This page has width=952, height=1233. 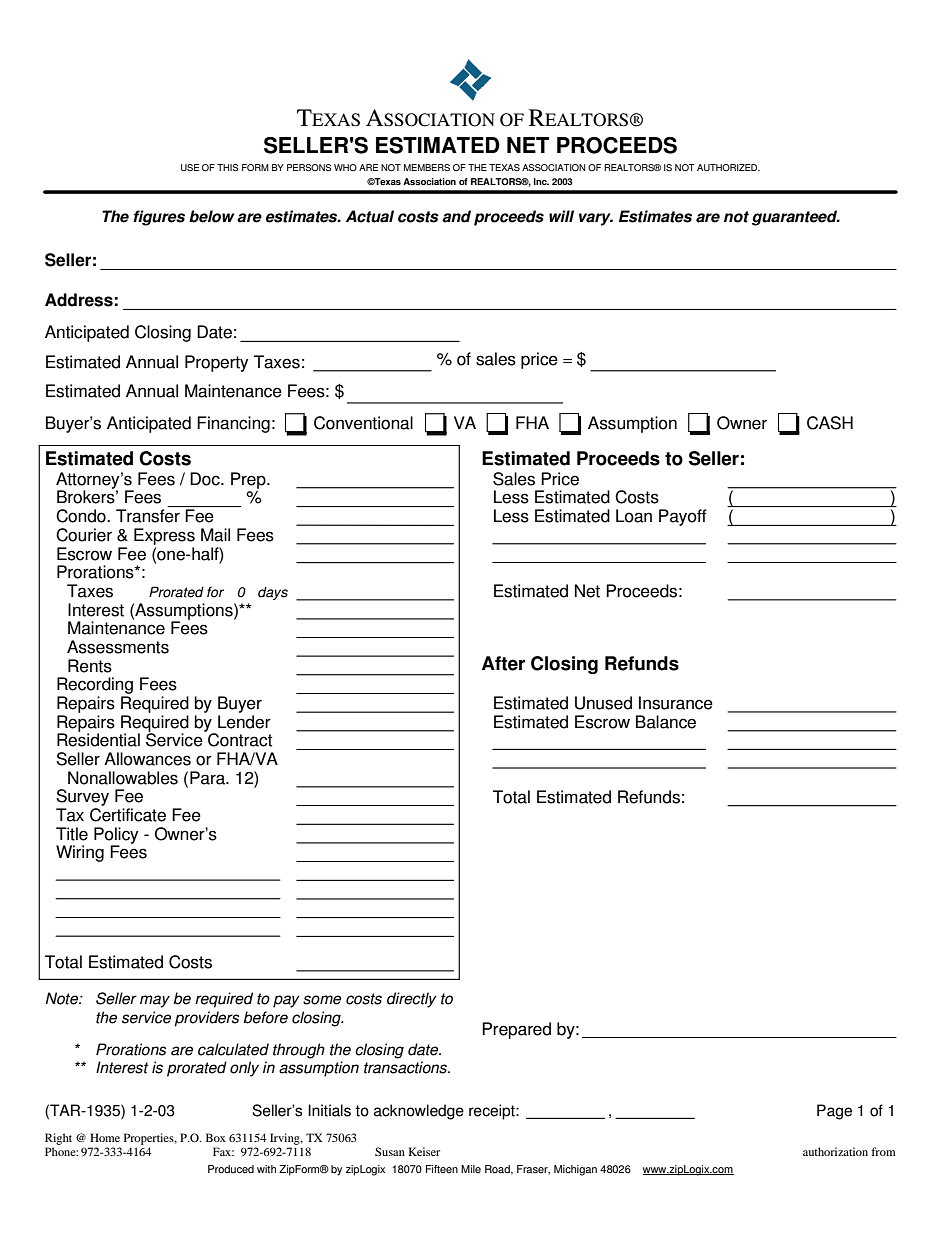 I want to click on Conventional, so click(x=363, y=423).
